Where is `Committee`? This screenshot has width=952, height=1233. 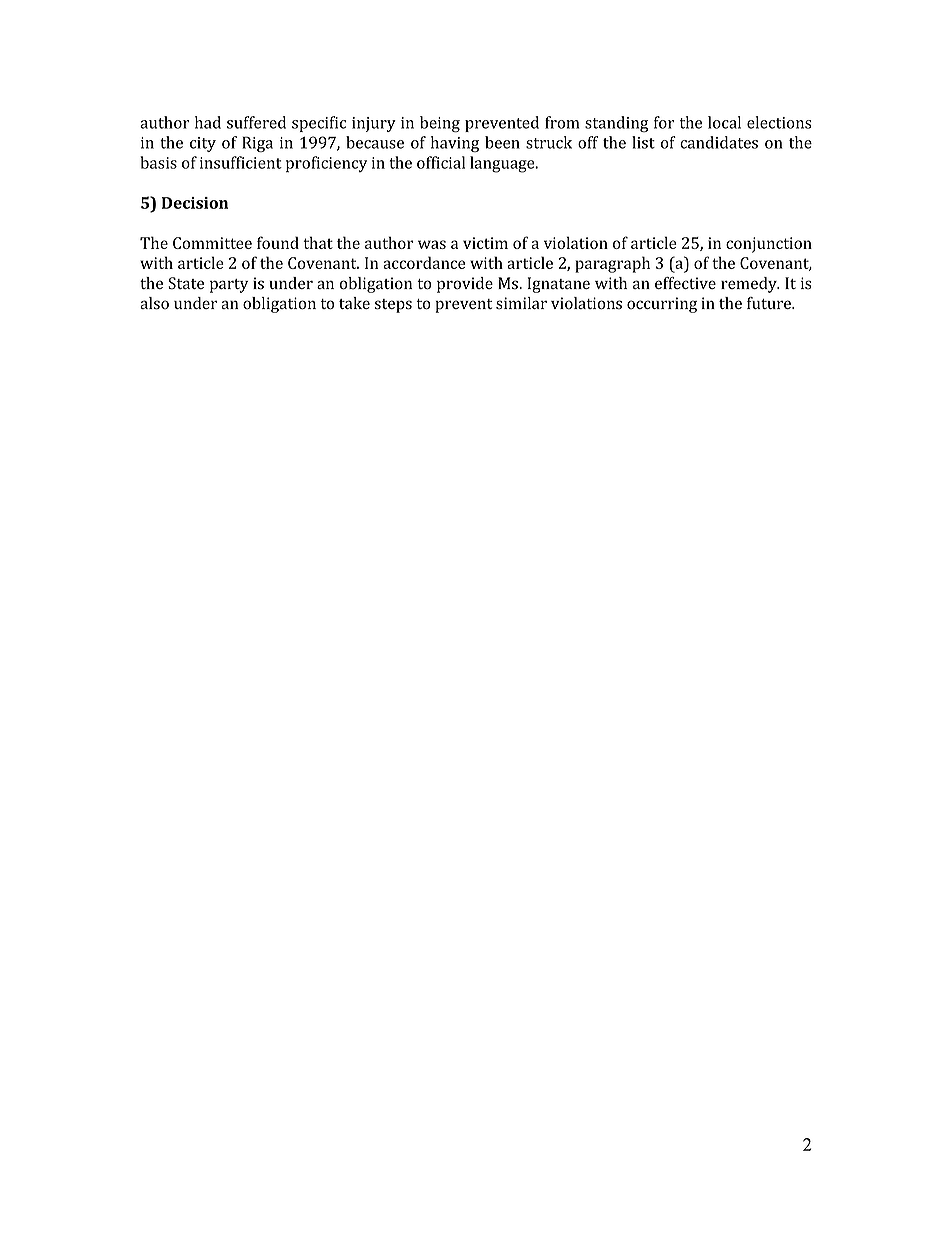
Committee is located at coordinates (212, 243).
